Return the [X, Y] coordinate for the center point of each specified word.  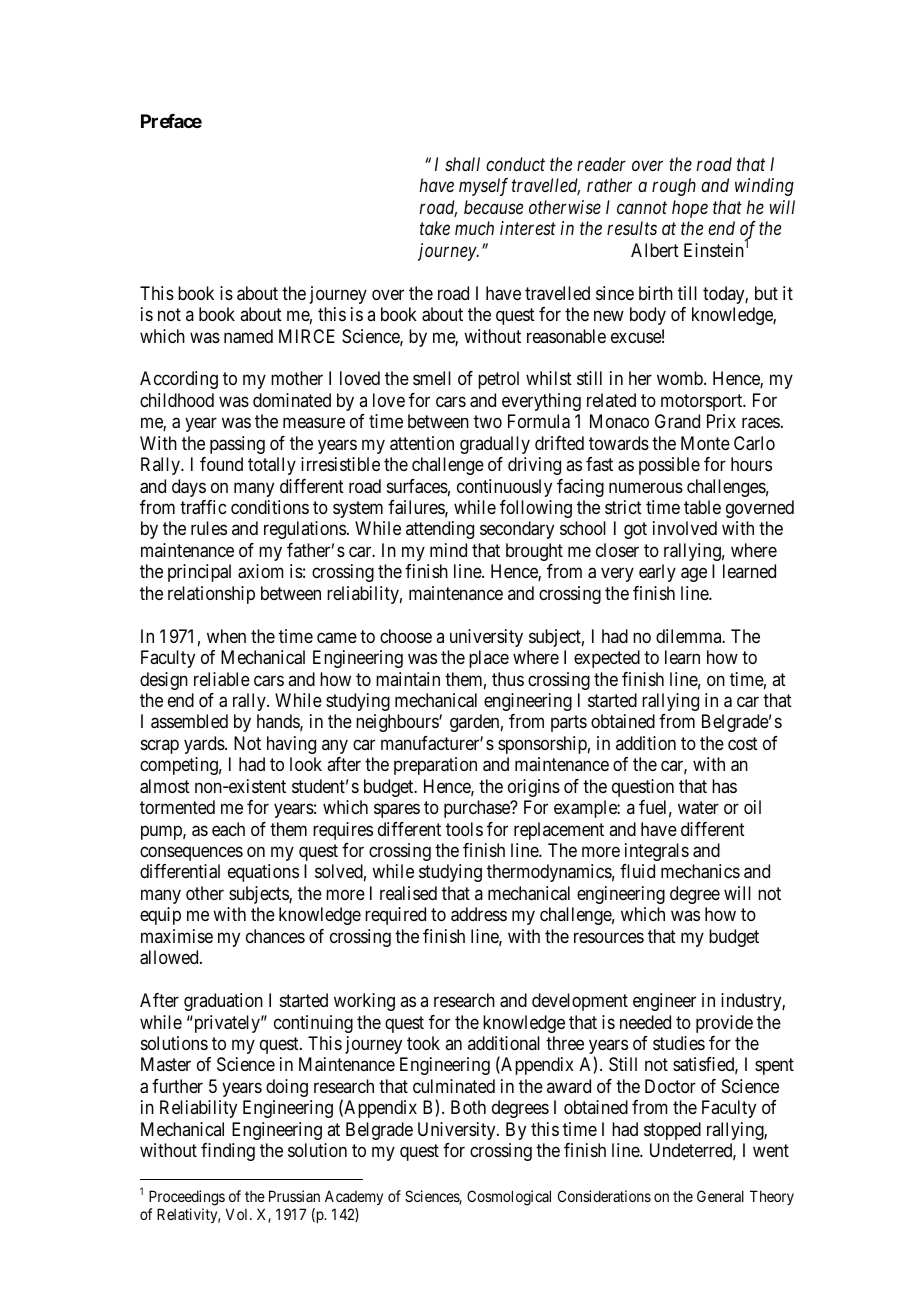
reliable [222, 679]
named [248, 336]
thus [508, 679]
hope [690, 209]
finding [228, 1152]
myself [483, 187]
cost [743, 743]
